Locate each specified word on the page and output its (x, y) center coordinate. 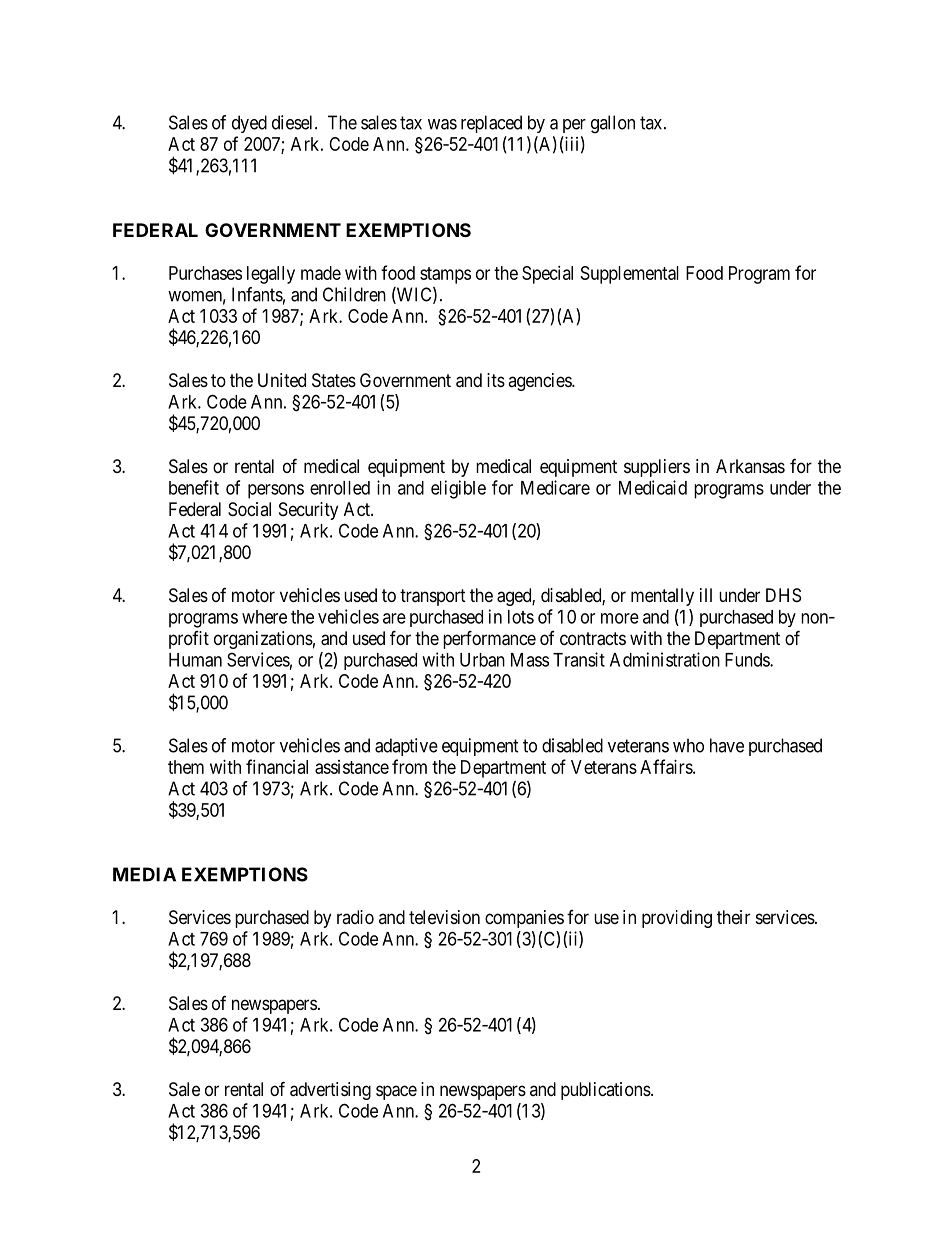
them (186, 767)
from (409, 766)
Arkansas (750, 466)
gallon (613, 124)
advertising (330, 1091)
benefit (194, 487)
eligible (458, 489)
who (688, 745)
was (442, 124)
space (396, 1092)
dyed (249, 124)
